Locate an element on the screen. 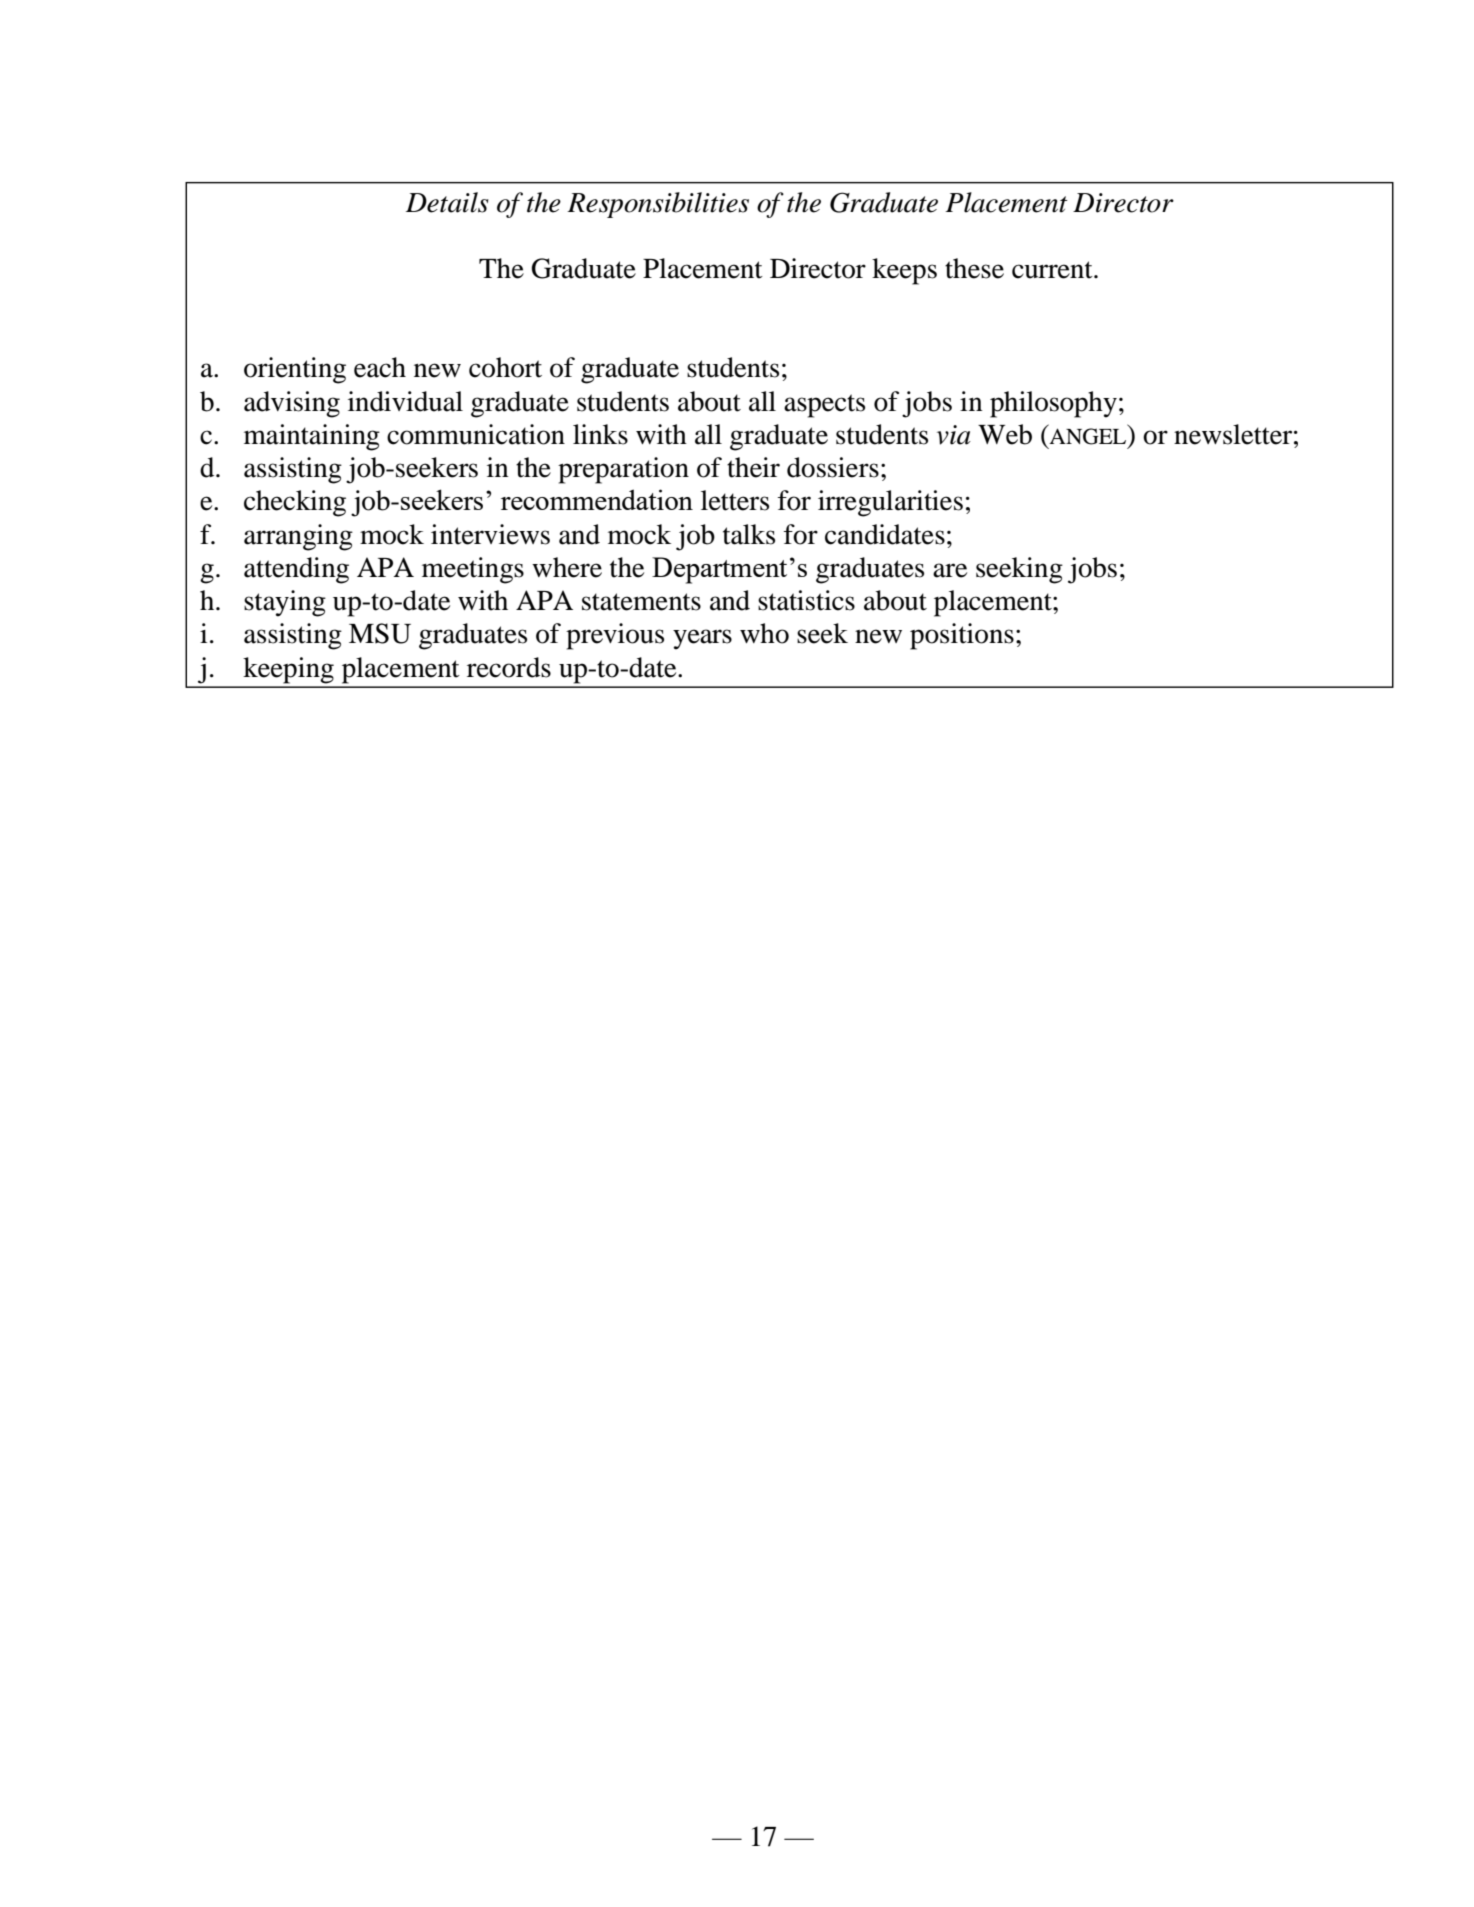 The height and width of the screenshot is (1907, 1474). irregularities is located at coordinates (890, 503).
